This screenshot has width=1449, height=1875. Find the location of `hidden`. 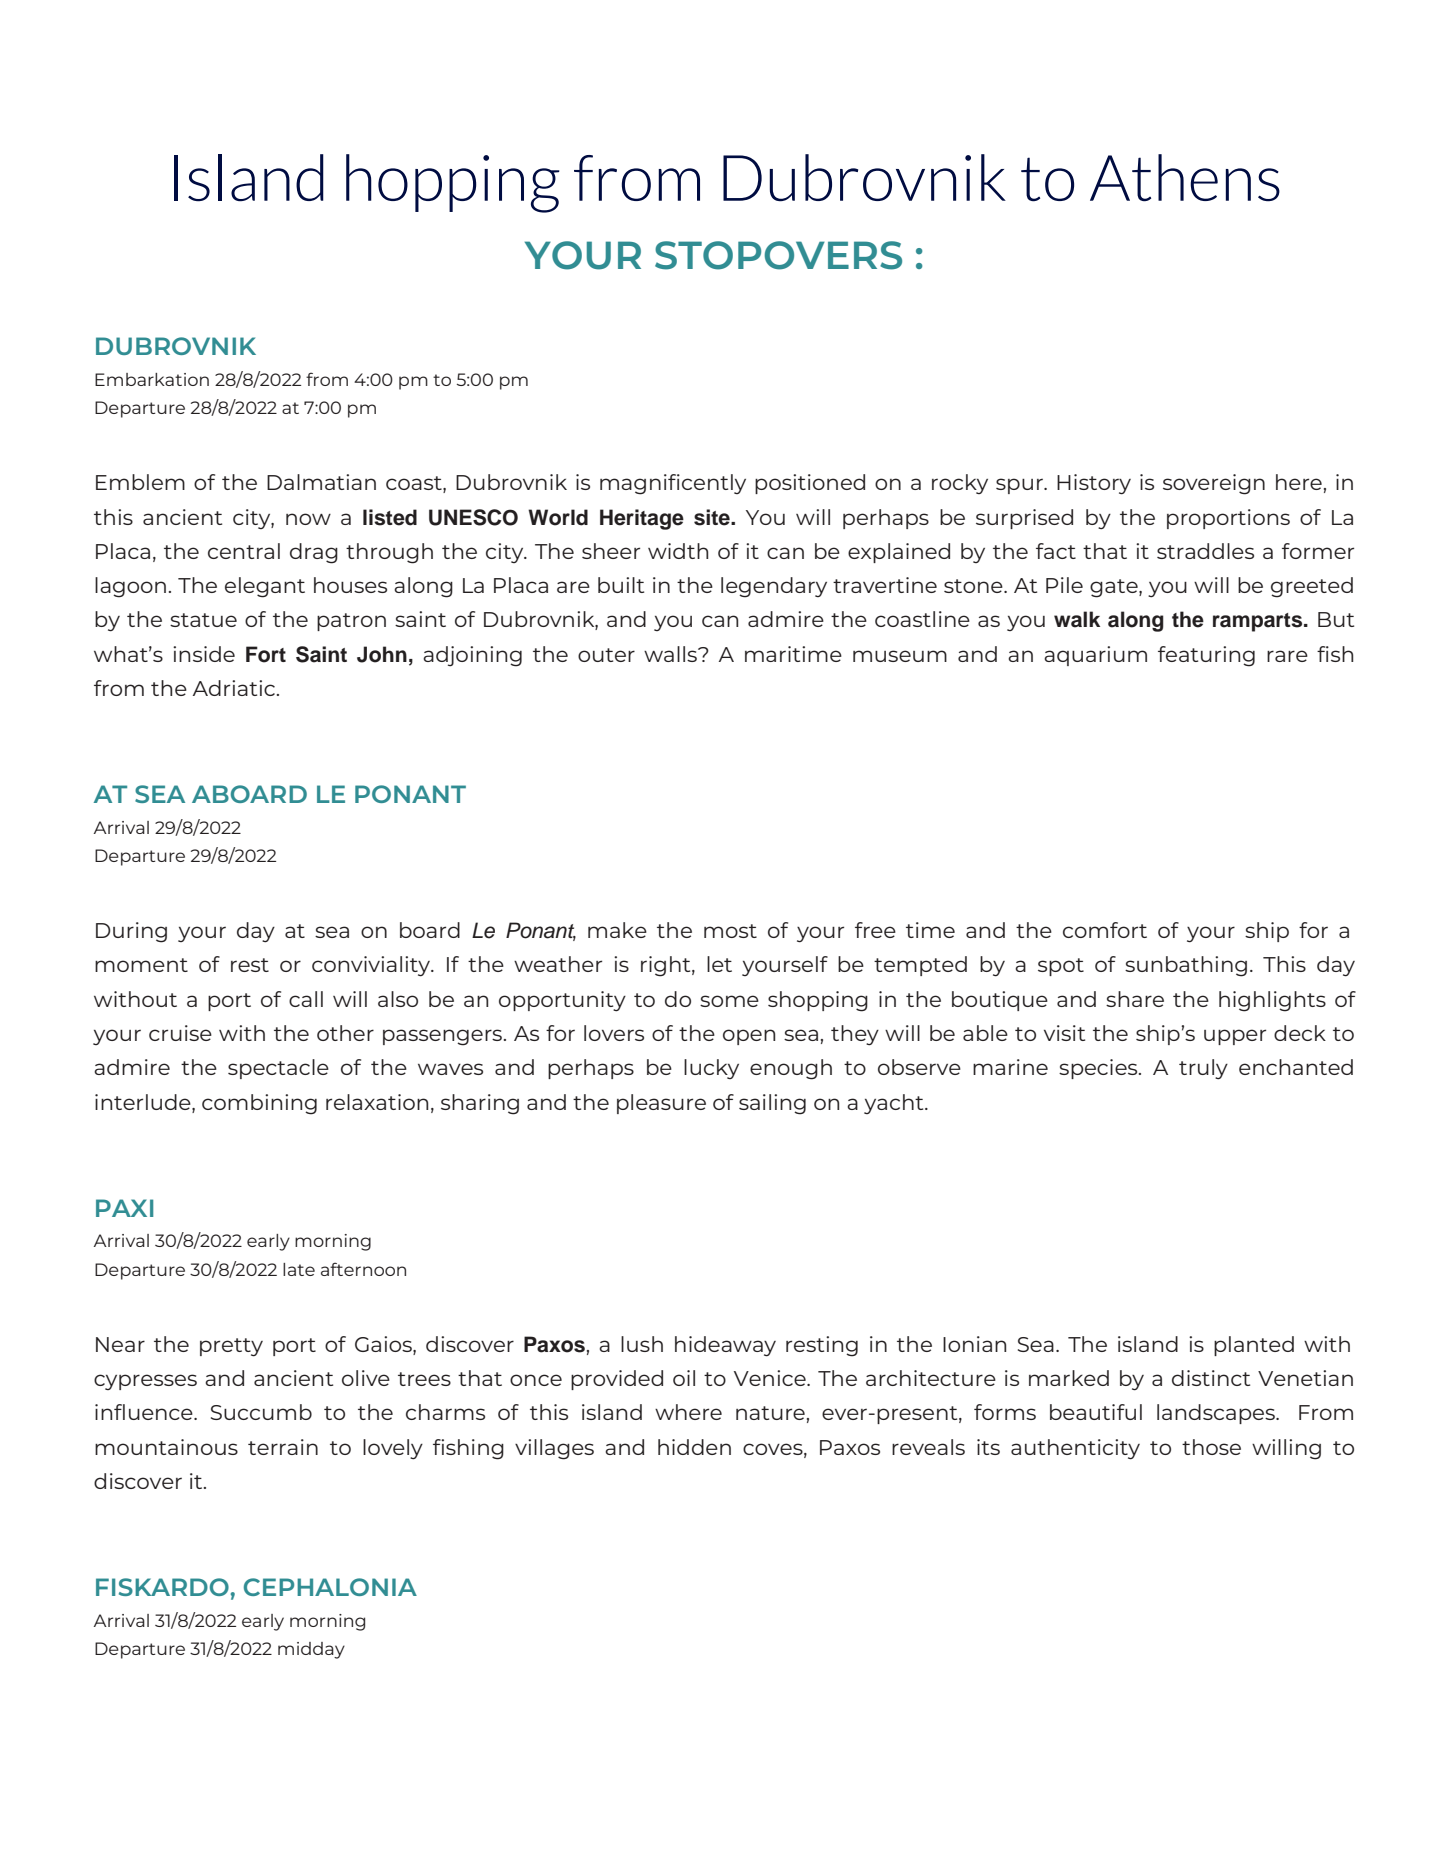

hidden is located at coordinates (694, 1447).
